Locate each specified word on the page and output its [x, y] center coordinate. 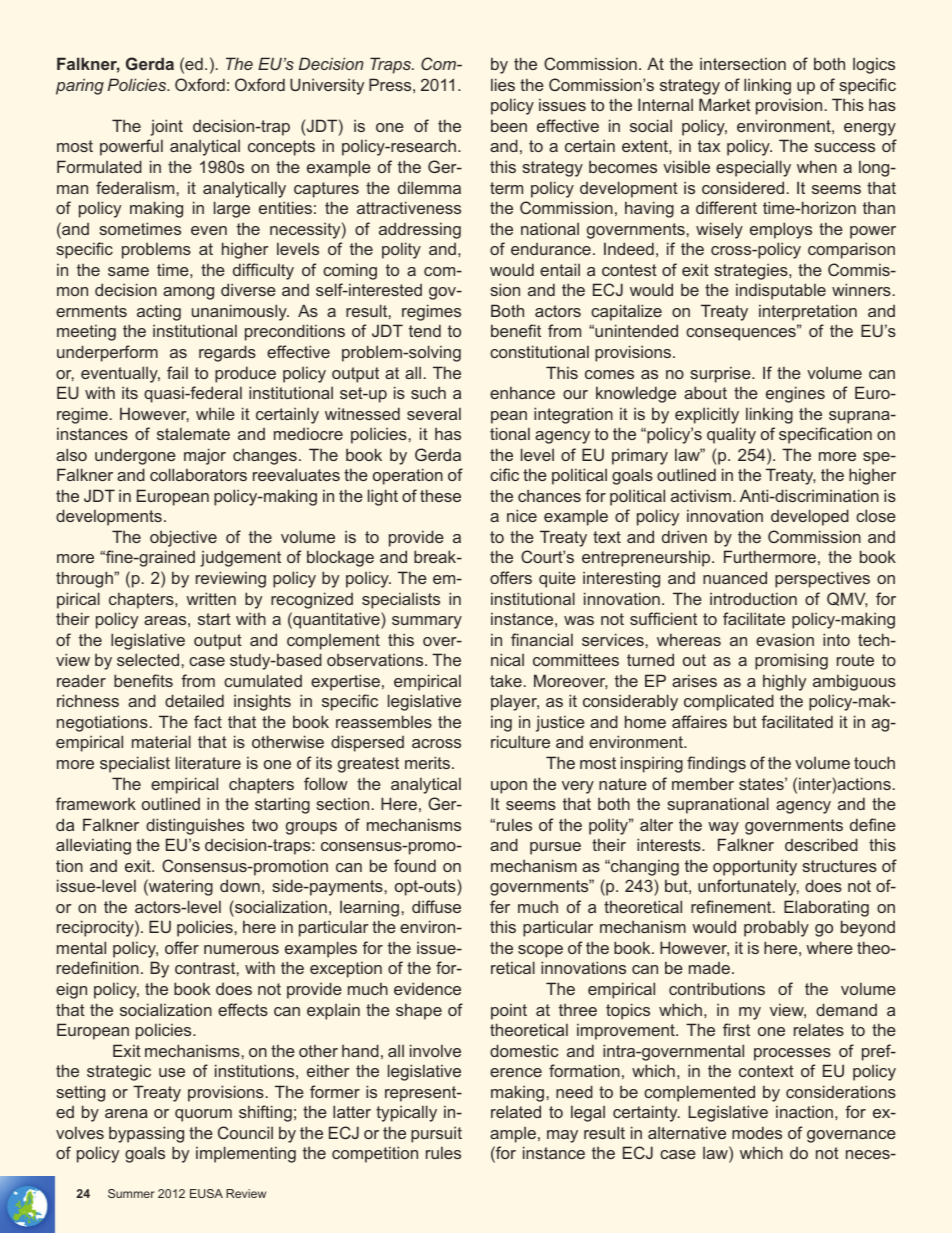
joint [166, 127]
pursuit [436, 1134]
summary [427, 622]
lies [503, 84]
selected [148, 659]
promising [791, 661]
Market [725, 104]
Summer [131, 1193]
